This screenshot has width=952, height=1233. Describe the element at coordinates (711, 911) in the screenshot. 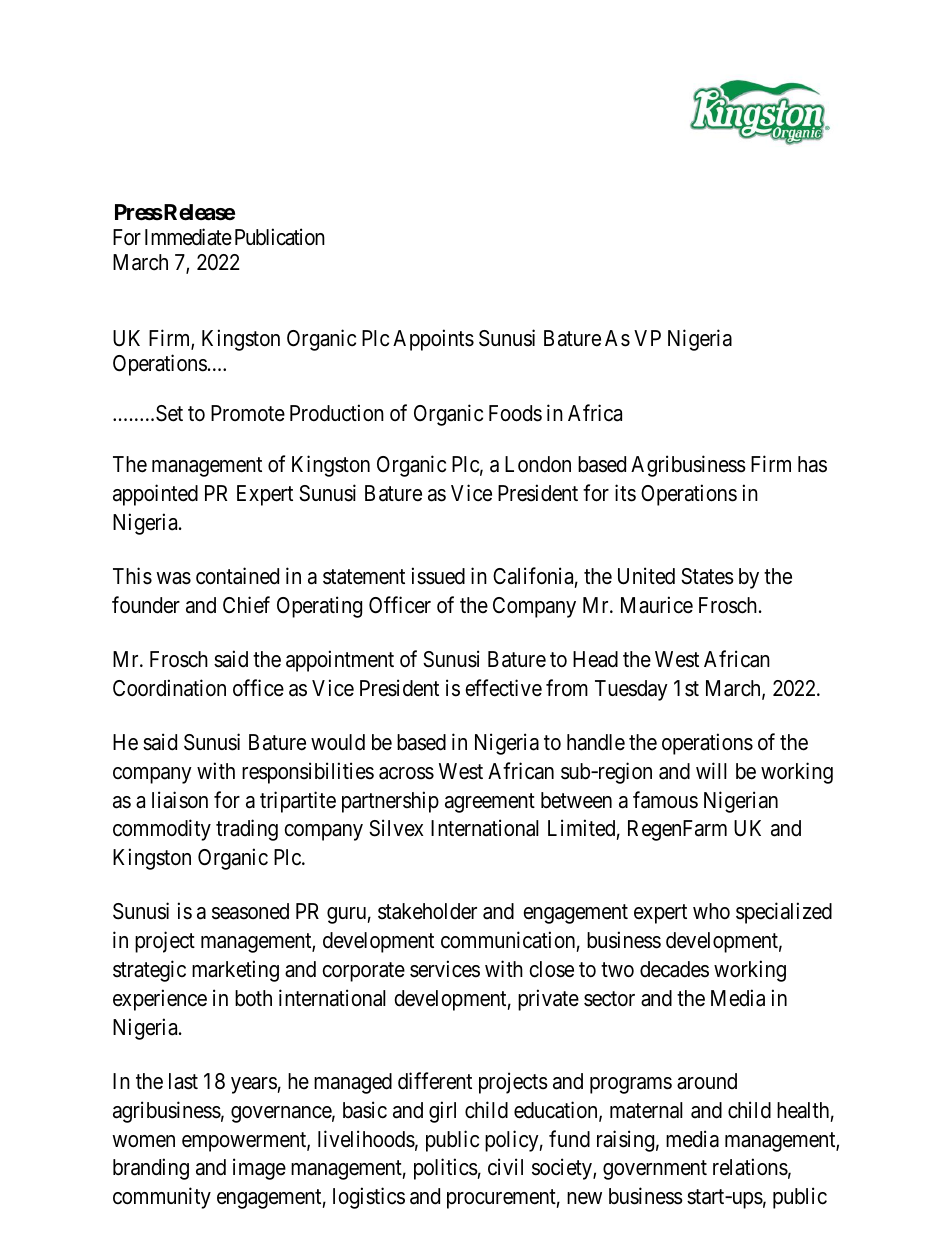

I see `who` at that location.
